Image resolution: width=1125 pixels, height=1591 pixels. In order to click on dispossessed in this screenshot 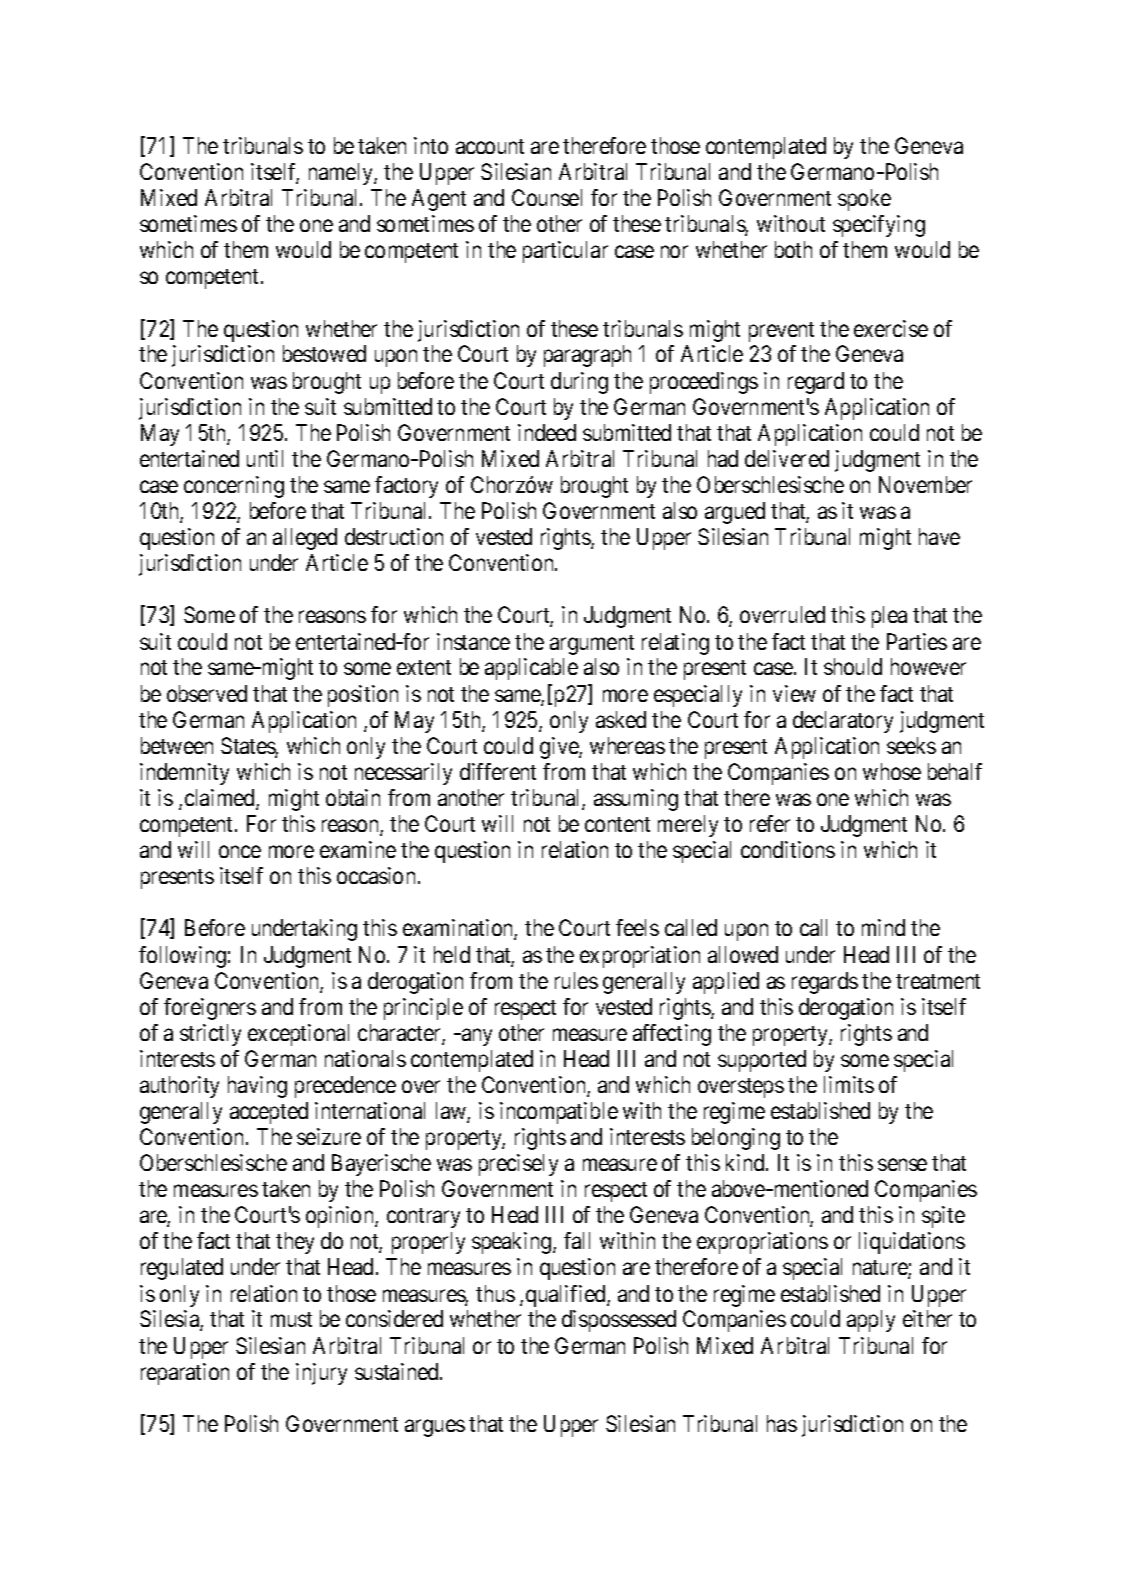, I will do `click(619, 1321)`.
